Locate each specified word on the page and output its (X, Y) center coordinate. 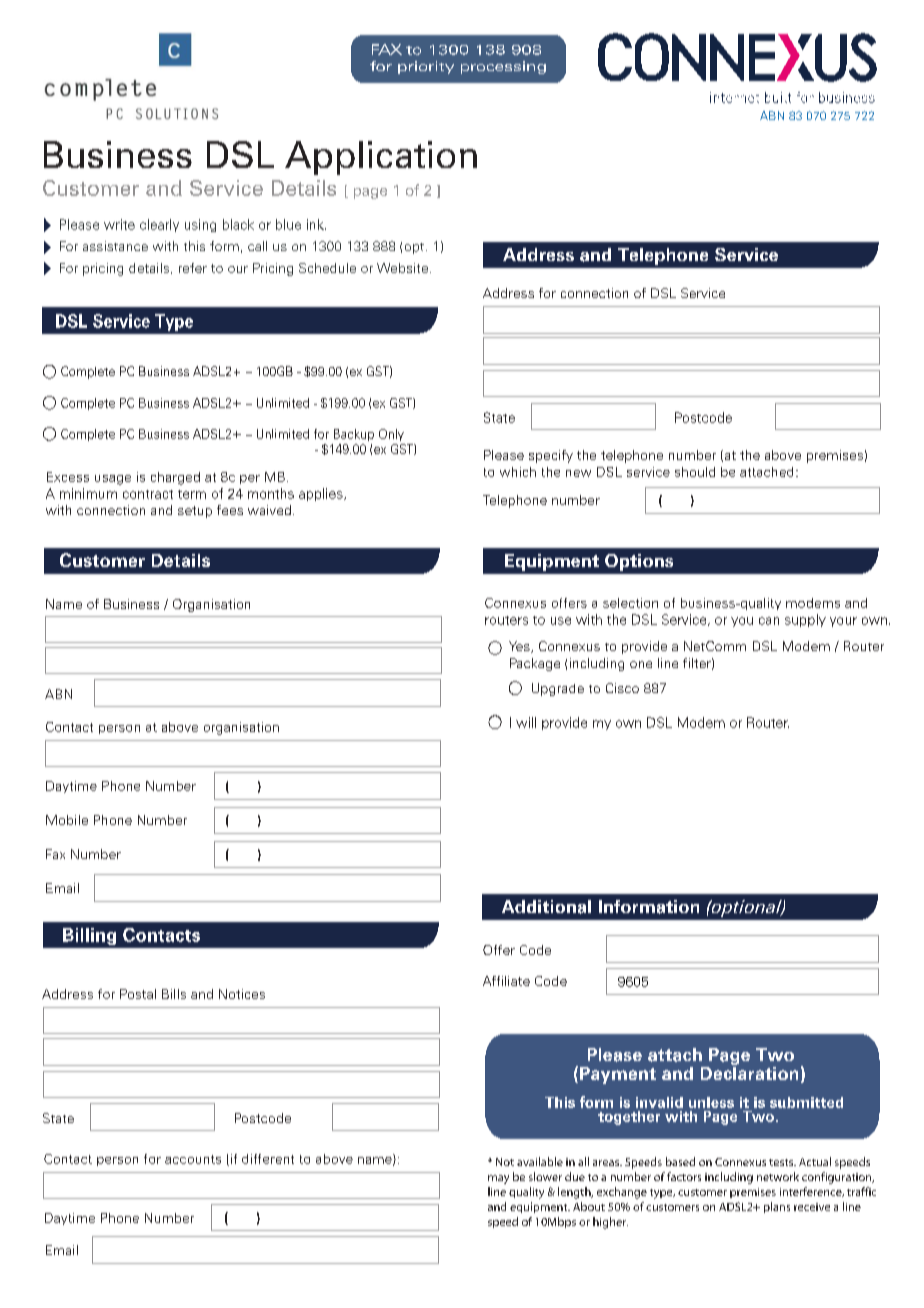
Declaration (749, 1072)
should (695, 472)
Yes (520, 647)
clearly (159, 225)
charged (175, 478)
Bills (174, 994)
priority (426, 67)
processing (503, 67)
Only (391, 435)
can (769, 621)
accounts (193, 1159)
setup (195, 512)
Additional (546, 907)
